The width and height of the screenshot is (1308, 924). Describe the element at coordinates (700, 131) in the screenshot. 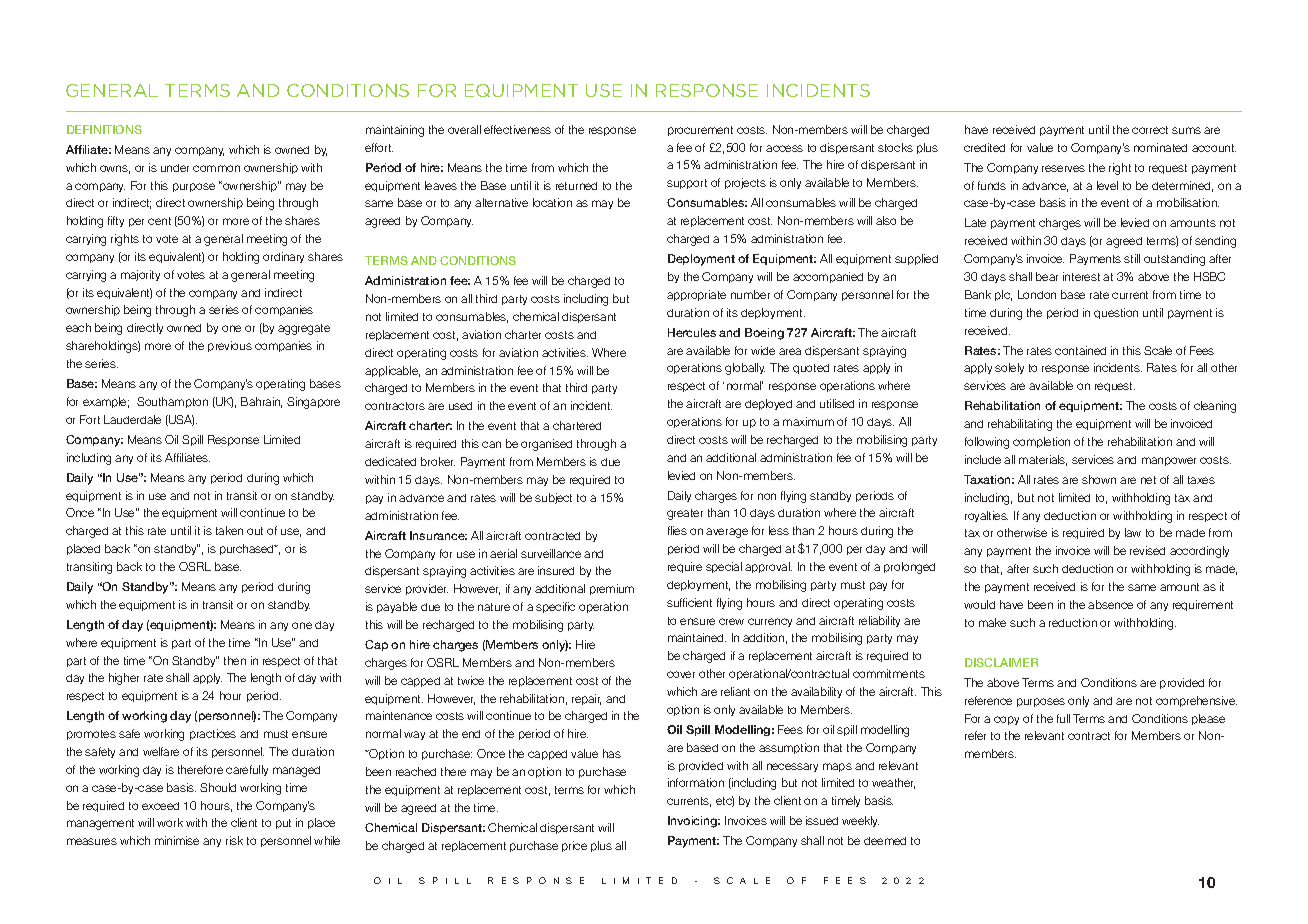

I see `procurement` at that location.
